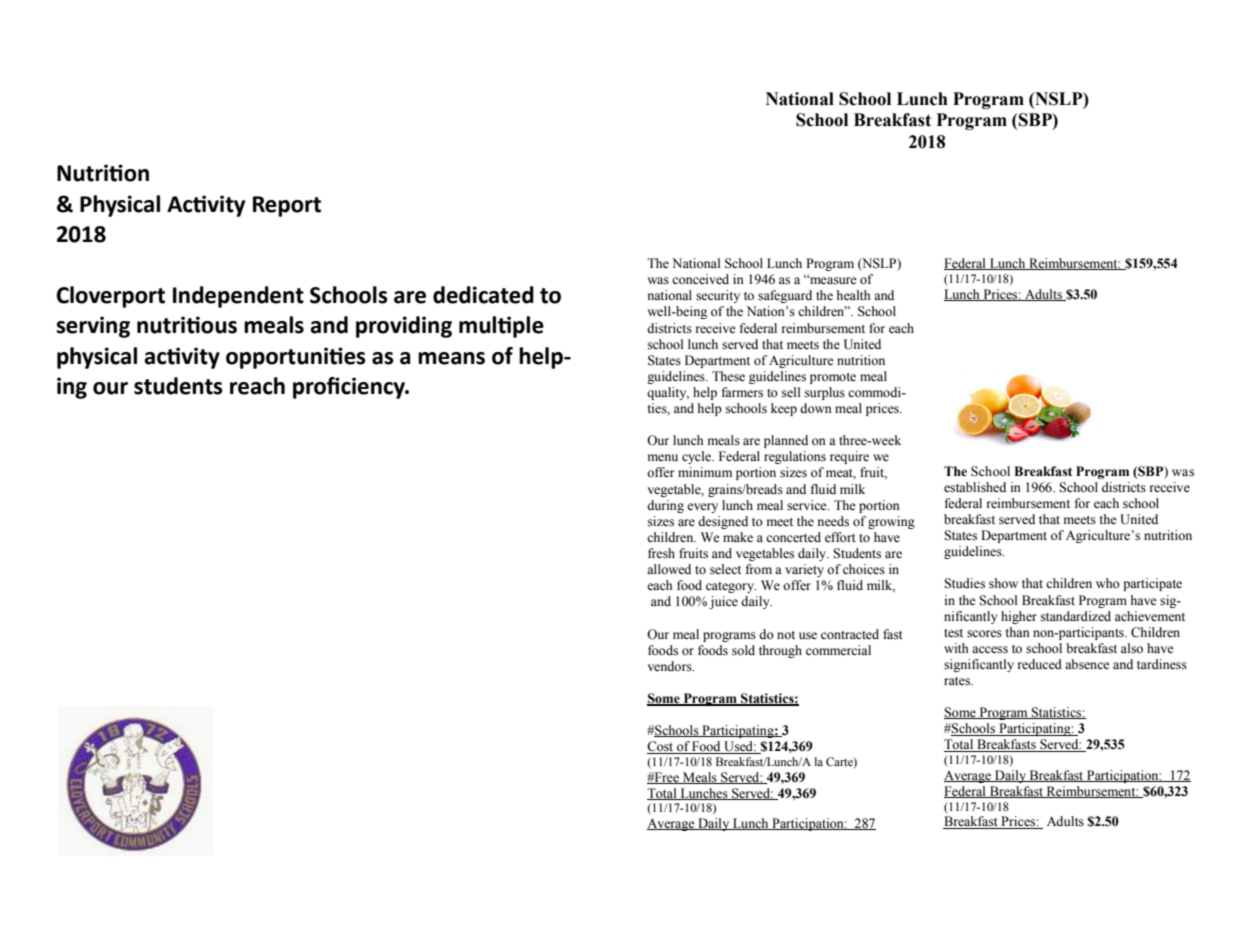 The width and height of the image is (1233, 952). Describe the element at coordinates (287, 206) in the image. I see `Report` at that location.
